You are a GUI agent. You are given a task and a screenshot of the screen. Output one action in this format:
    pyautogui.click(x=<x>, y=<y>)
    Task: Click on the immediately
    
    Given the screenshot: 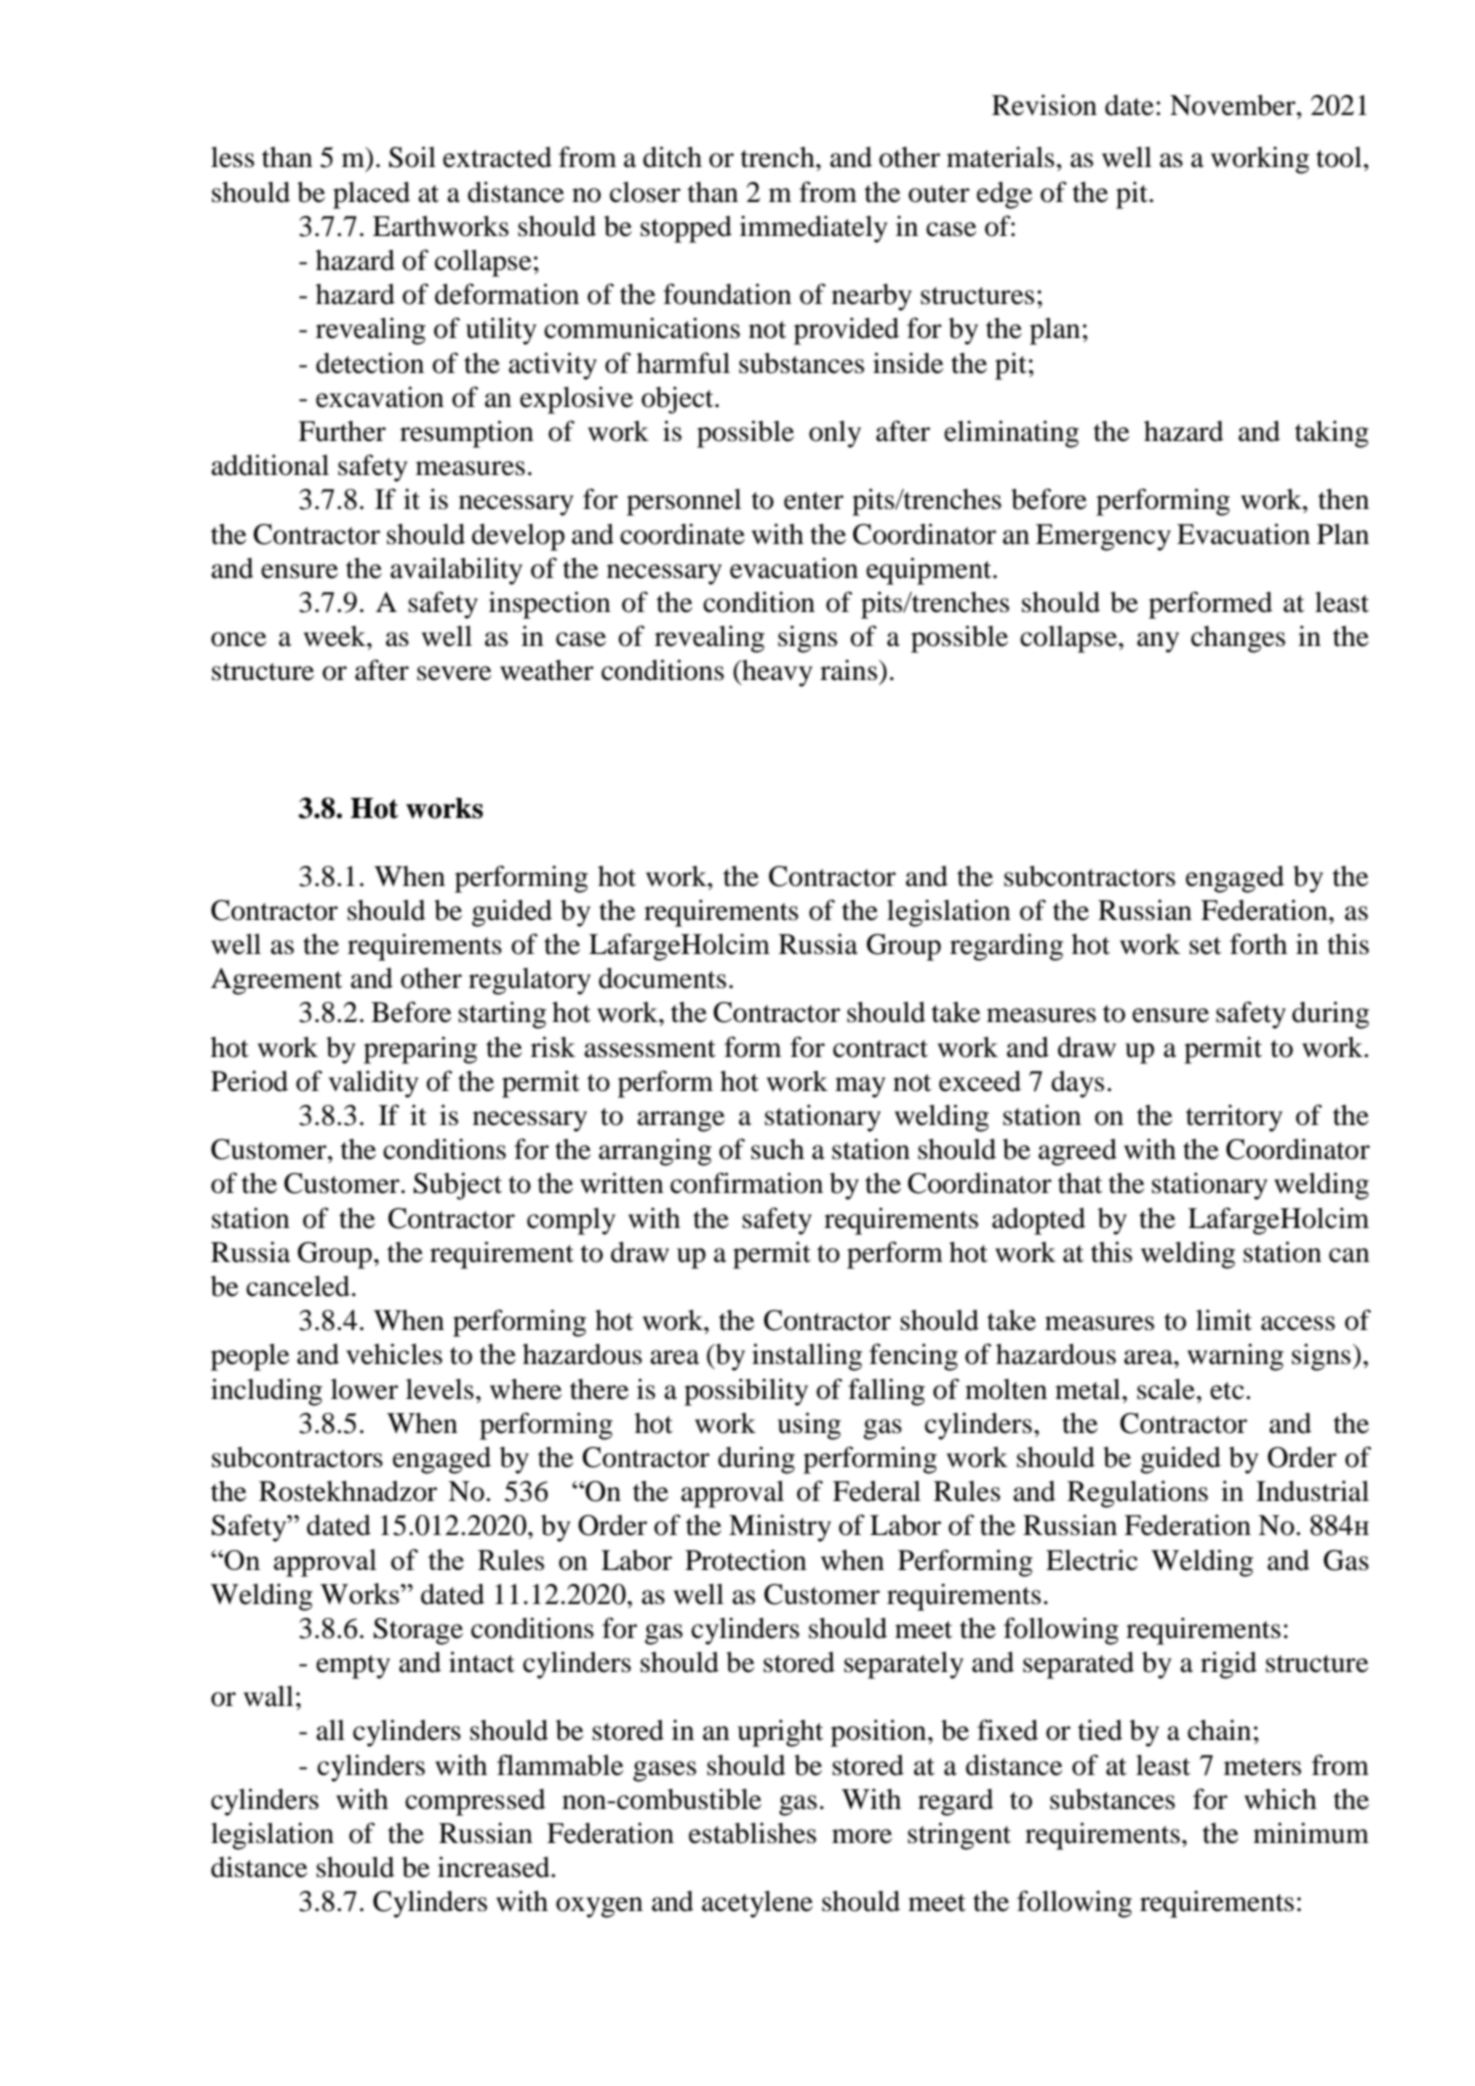 What is the action you would take?
    pyautogui.click(x=814, y=229)
